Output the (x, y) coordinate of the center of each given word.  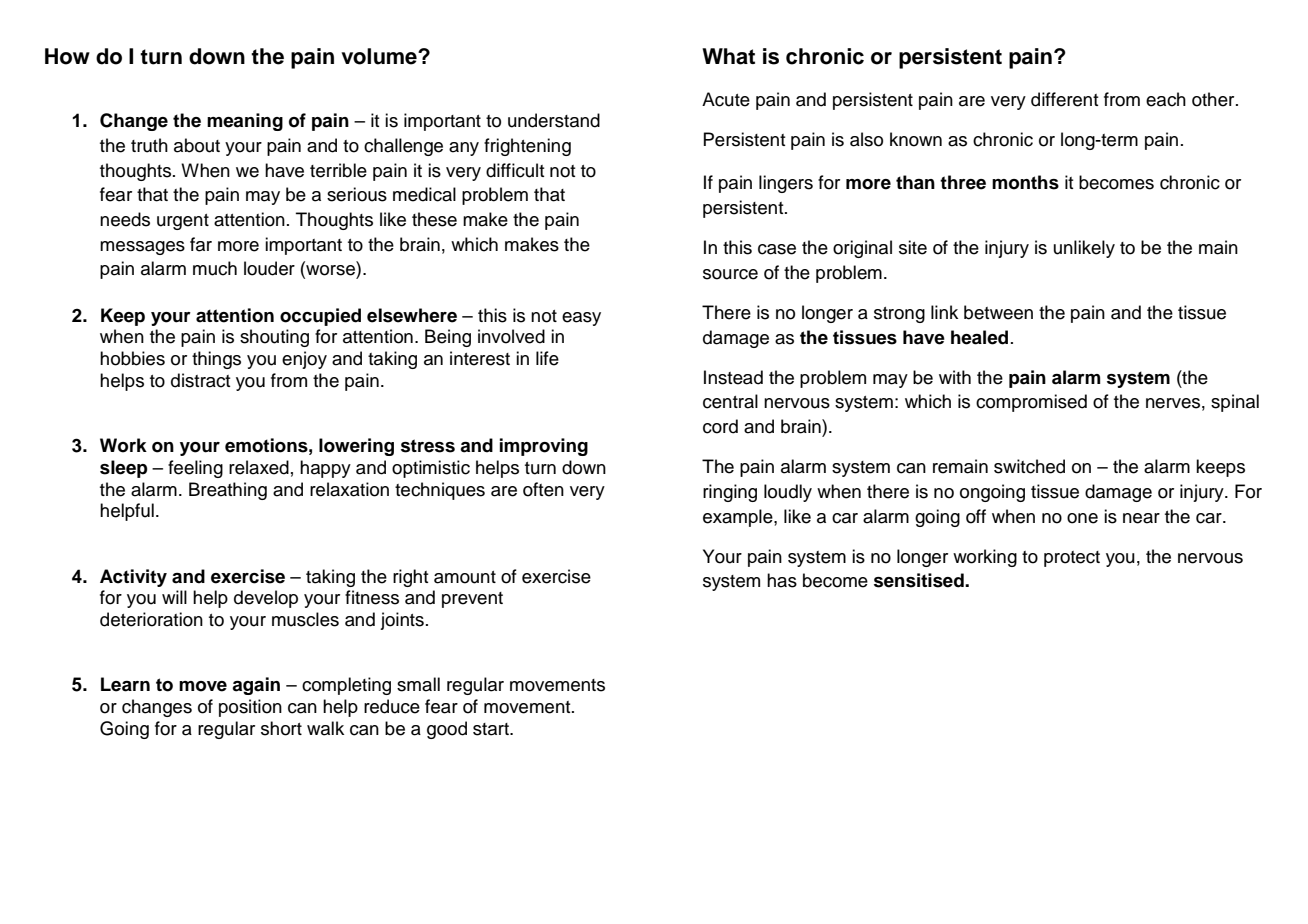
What (728, 56)
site (913, 247)
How (67, 56)
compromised (1031, 403)
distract (201, 380)
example (739, 518)
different (1065, 99)
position (250, 708)
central (730, 401)
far (201, 244)
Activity (133, 578)
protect (1072, 559)
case (777, 249)
